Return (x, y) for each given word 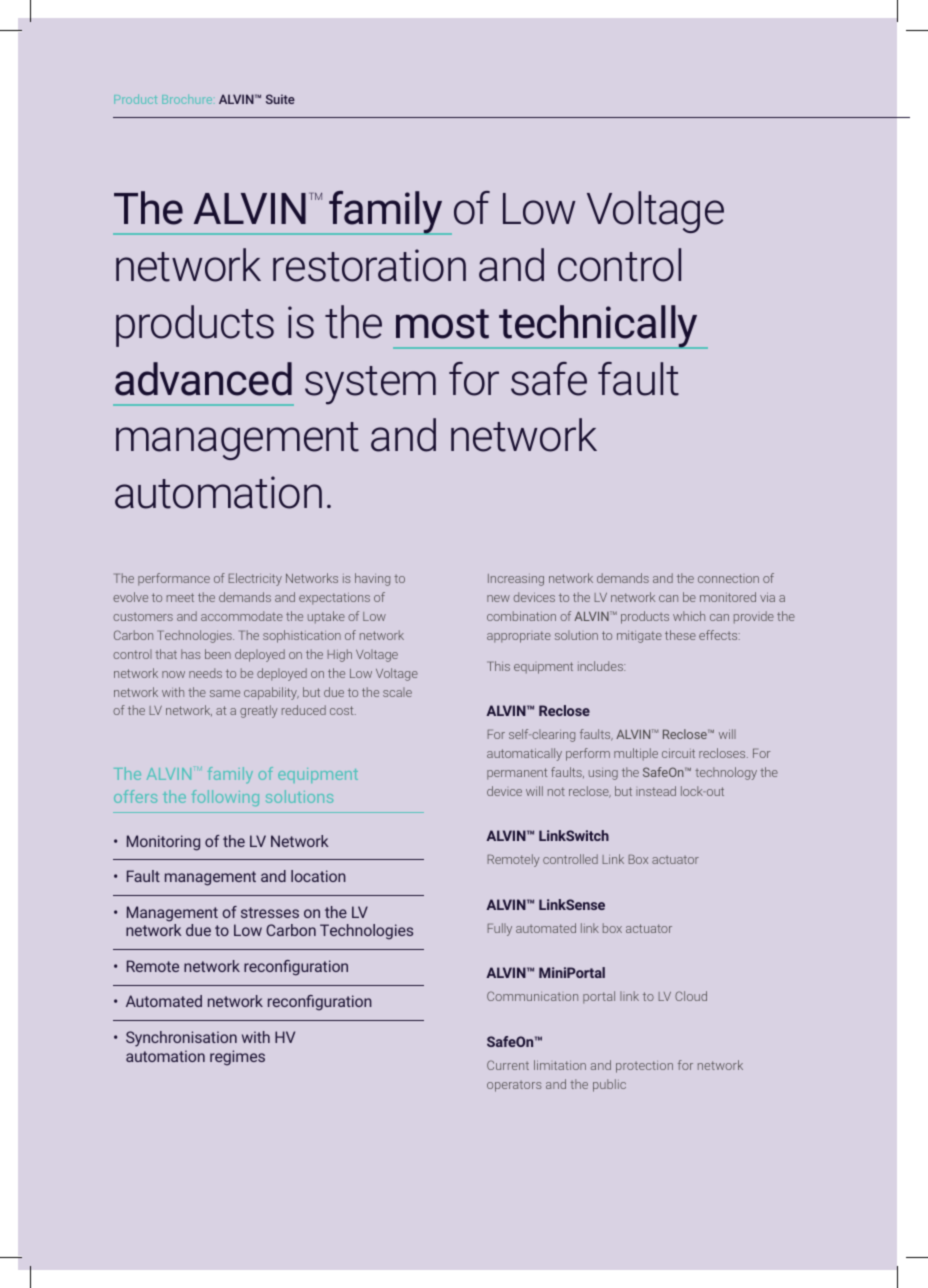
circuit (678, 753)
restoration (369, 265)
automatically (524, 754)
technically (599, 327)
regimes (237, 1058)
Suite (280, 99)
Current (508, 1065)
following (225, 798)
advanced (203, 379)
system (370, 385)
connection (728, 578)
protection (644, 1067)
